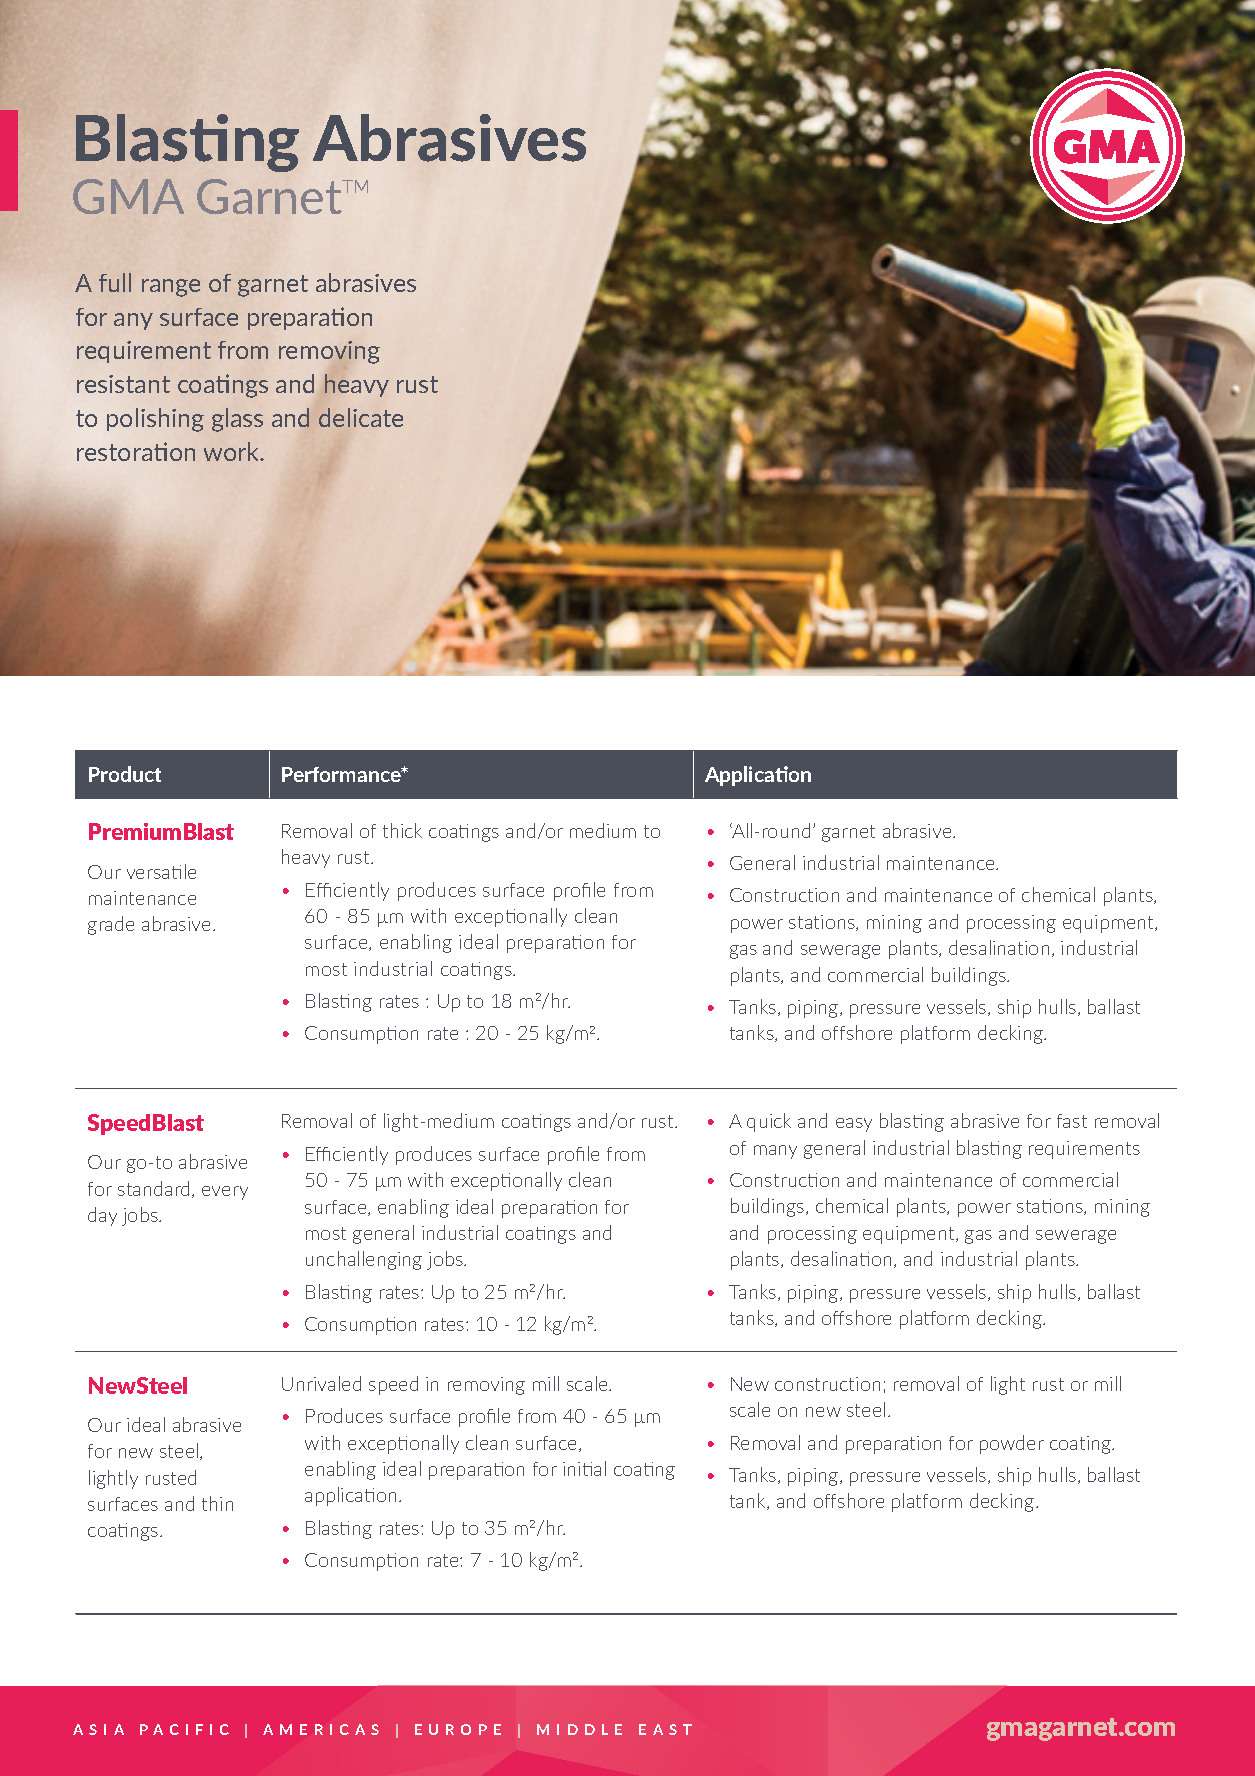 This image has height=1776, width=1255. What do you see at coordinates (775, 1152) in the image?
I see `many` at bounding box center [775, 1152].
